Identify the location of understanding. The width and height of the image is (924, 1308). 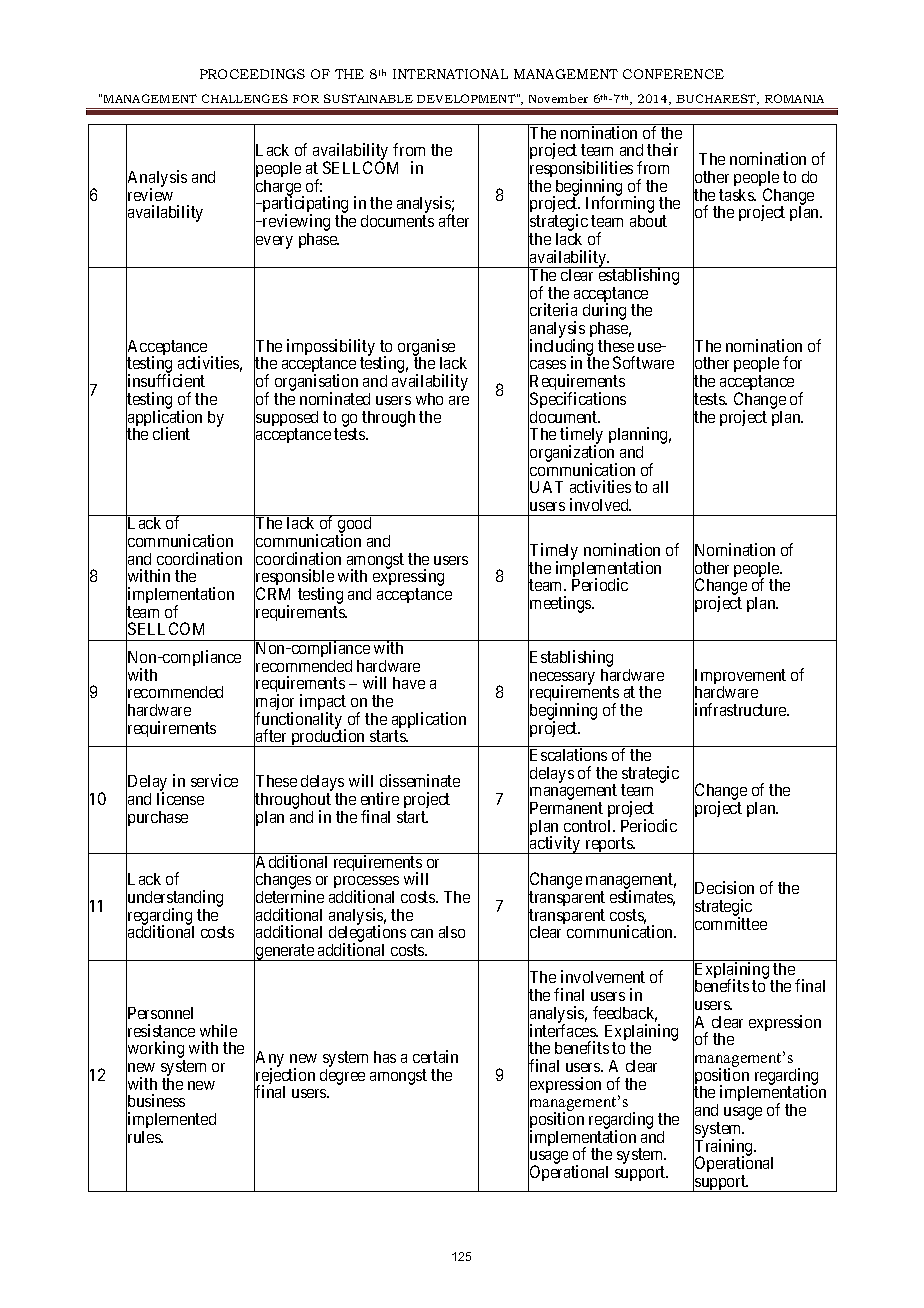
(174, 900).
